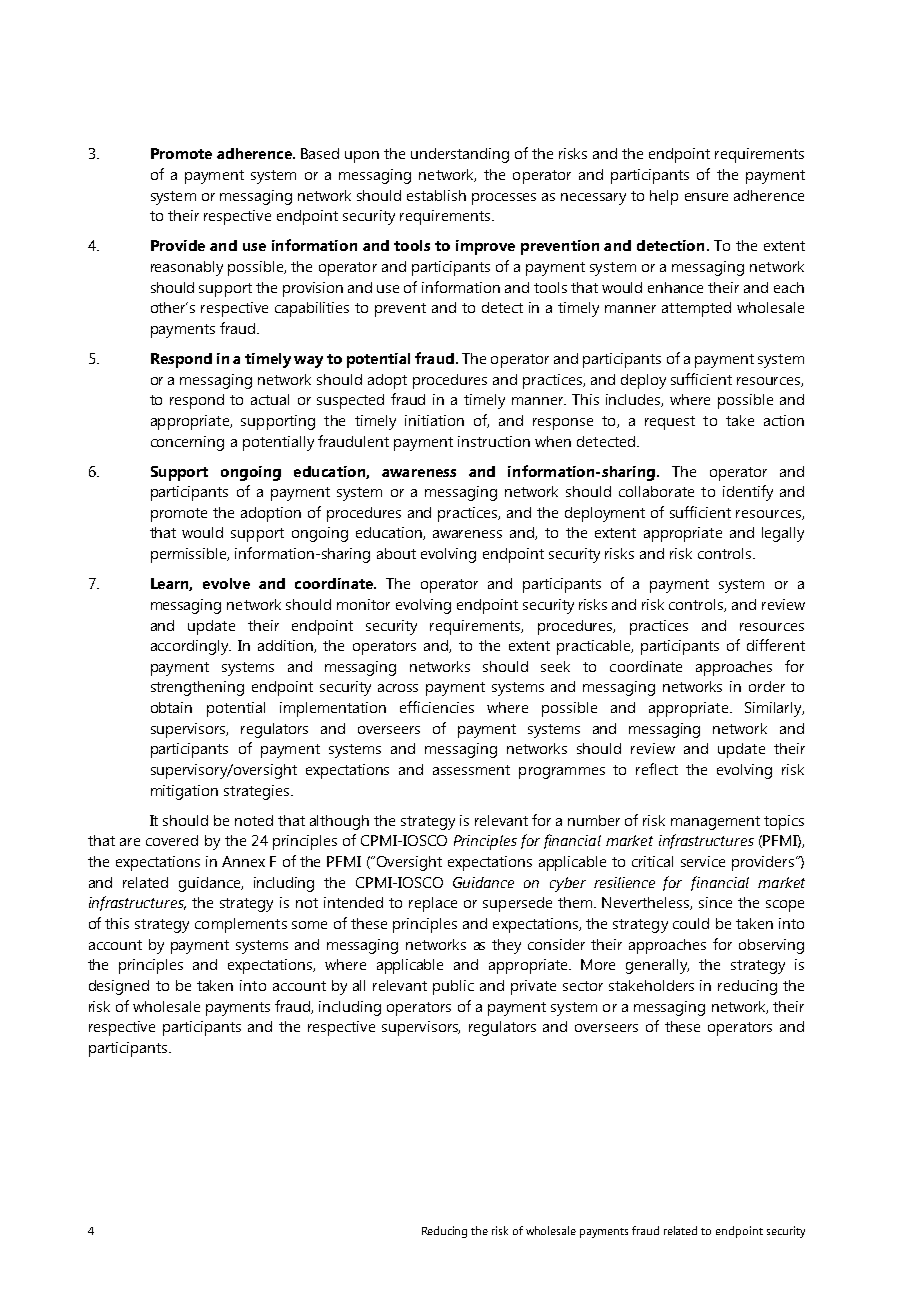 The width and height of the page is (924, 1308). What do you see at coordinates (634, 400) in the page?
I see `includes` at bounding box center [634, 400].
